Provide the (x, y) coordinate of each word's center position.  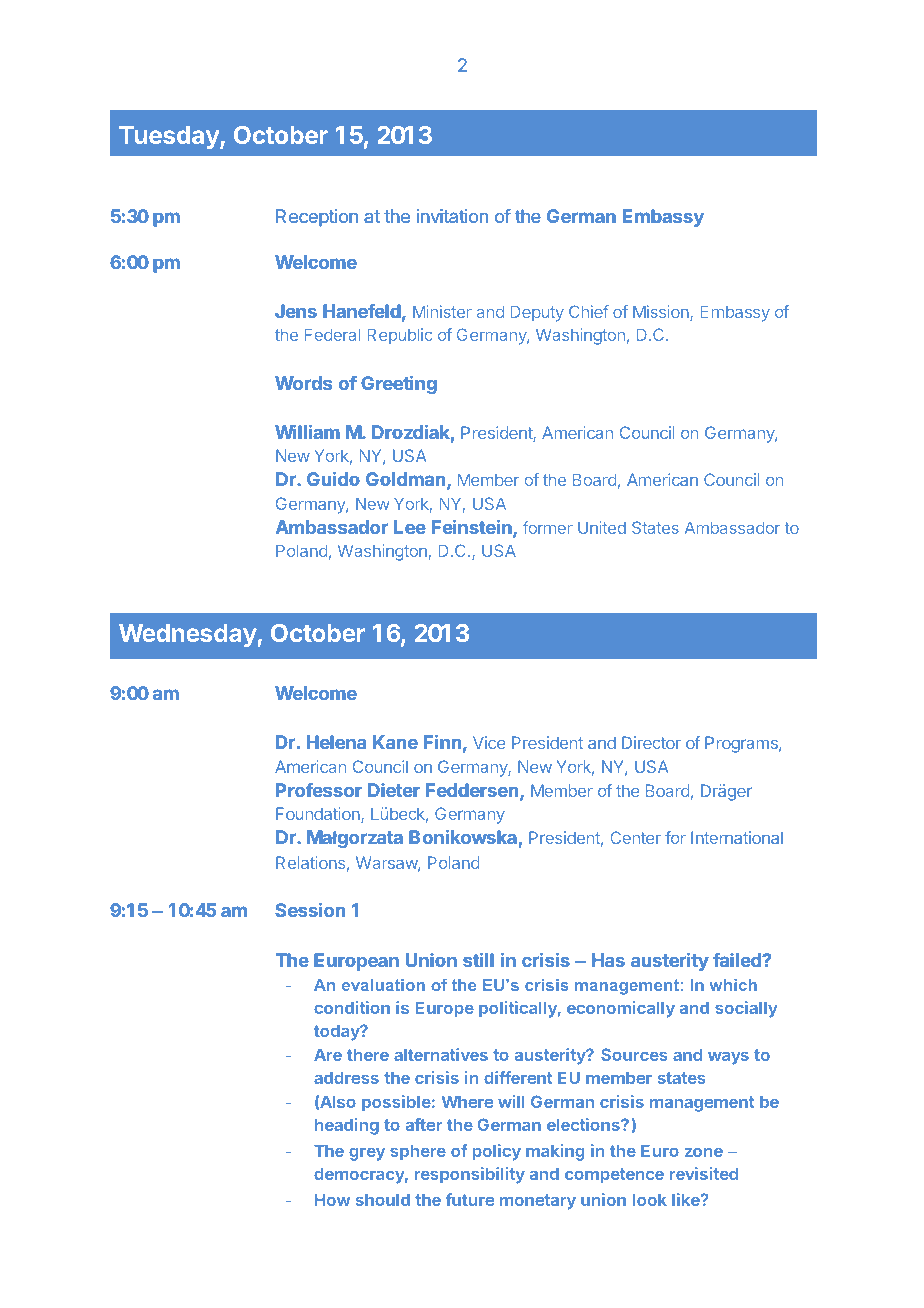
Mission (662, 313)
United (602, 527)
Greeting (399, 385)
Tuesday (170, 137)
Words (303, 383)
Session (310, 910)
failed (738, 960)
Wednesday (188, 635)
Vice (489, 742)
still (478, 960)
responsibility (470, 1175)
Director (651, 742)
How (332, 1199)
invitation (452, 216)
